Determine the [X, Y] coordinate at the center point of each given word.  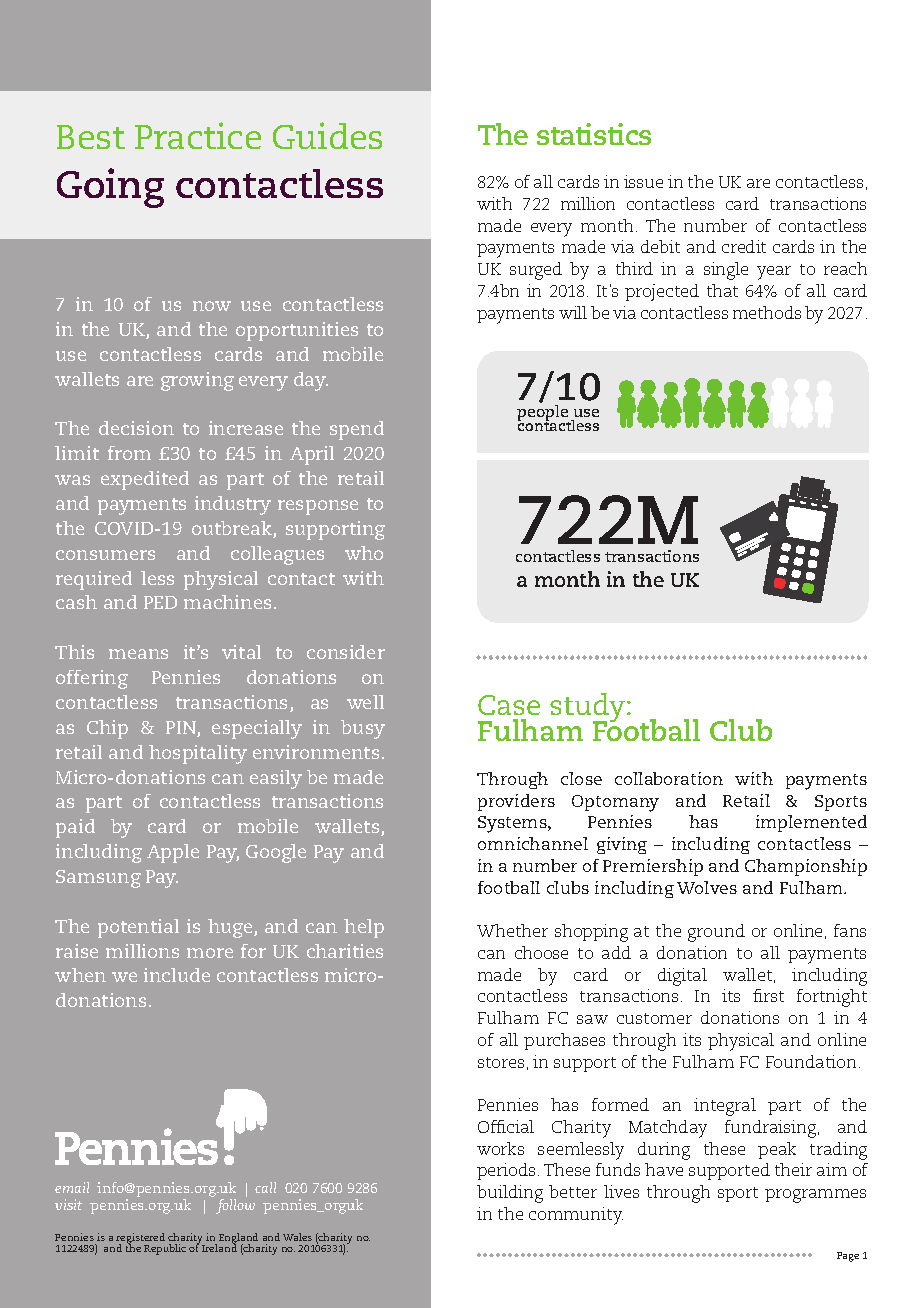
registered [140, 1240]
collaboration [669, 778]
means [138, 654]
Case [509, 705]
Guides [327, 135]
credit [744, 246]
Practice [198, 135]
